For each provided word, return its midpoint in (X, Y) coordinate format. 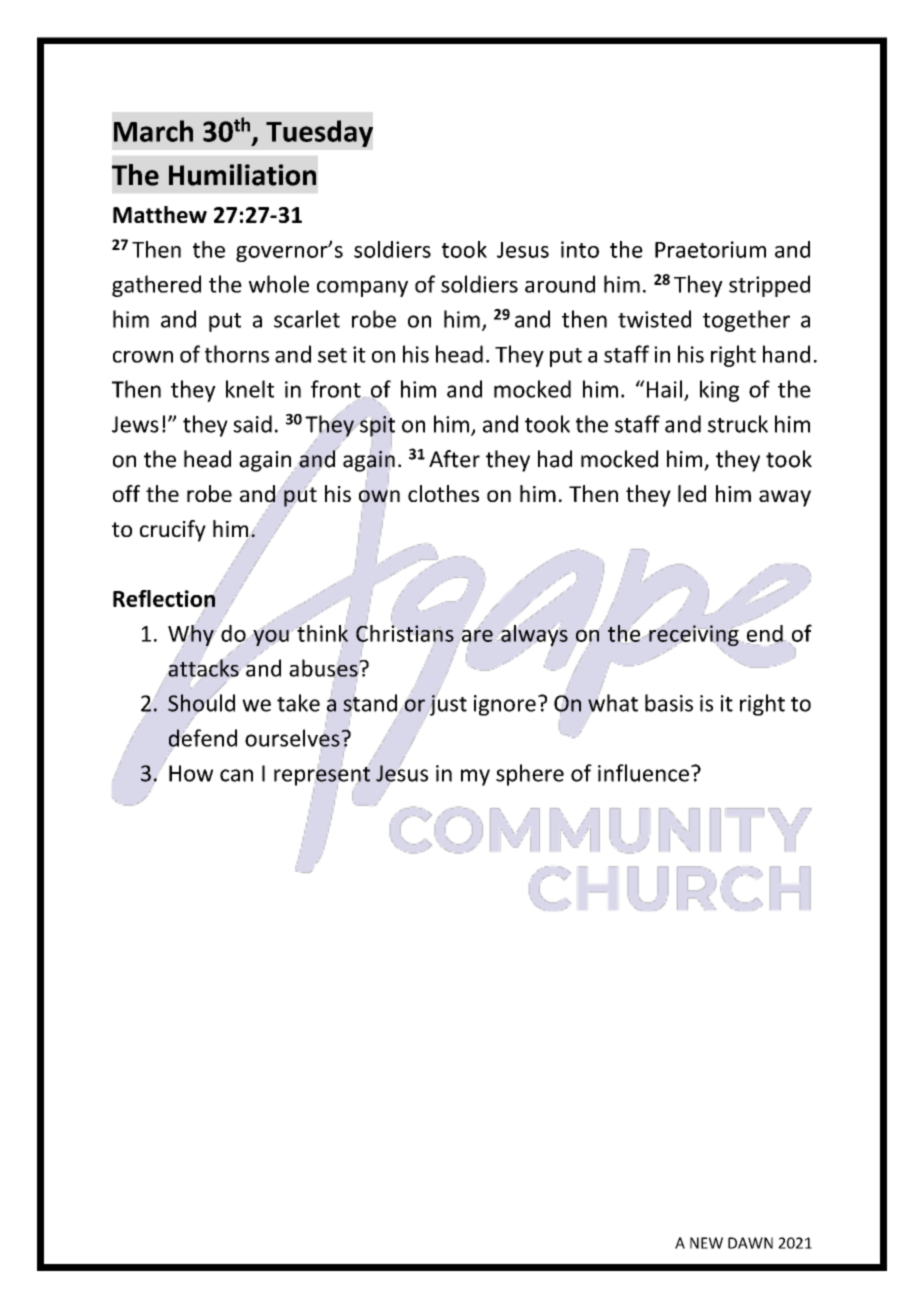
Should (201, 703)
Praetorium (710, 249)
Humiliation (242, 175)
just (447, 704)
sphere (530, 775)
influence (643, 773)
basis (669, 703)
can (236, 775)
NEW (706, 1243)
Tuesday (319, 133)
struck (738, 424)
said (252, 424)
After (454, 459)
